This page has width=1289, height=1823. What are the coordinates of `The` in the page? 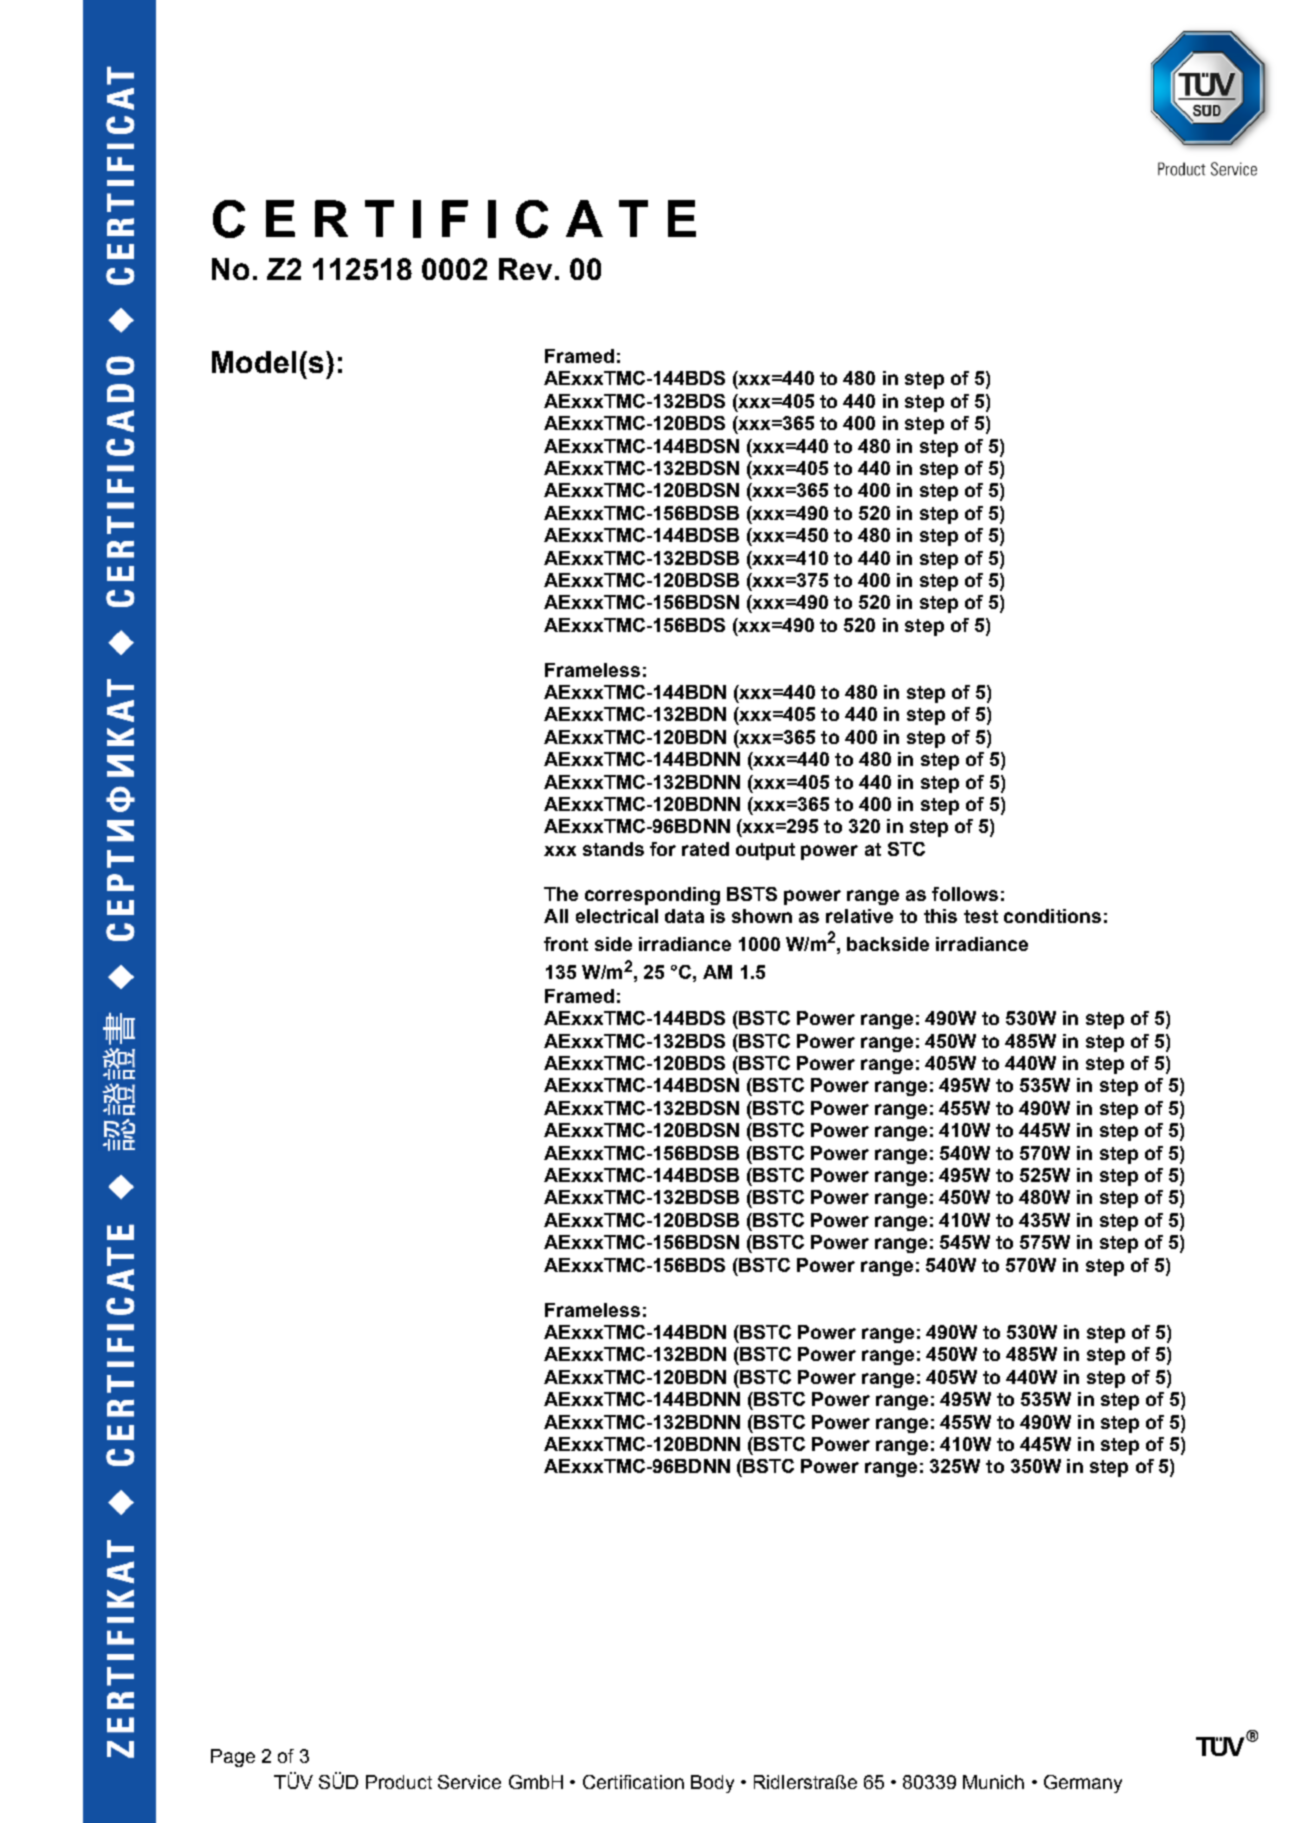 It's located at (561, 894).
